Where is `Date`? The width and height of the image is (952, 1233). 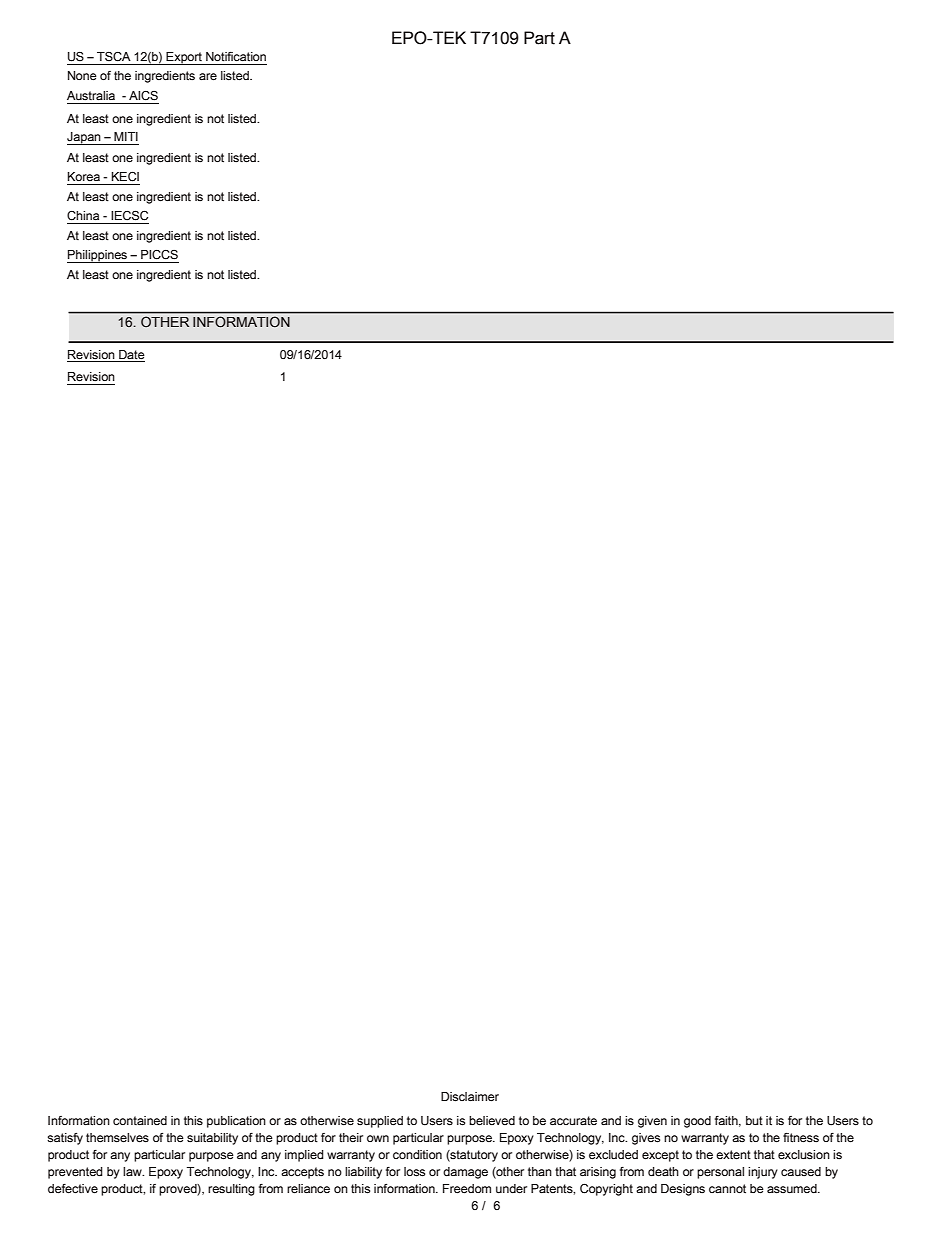 Date is located at coordinates (132, 355).
